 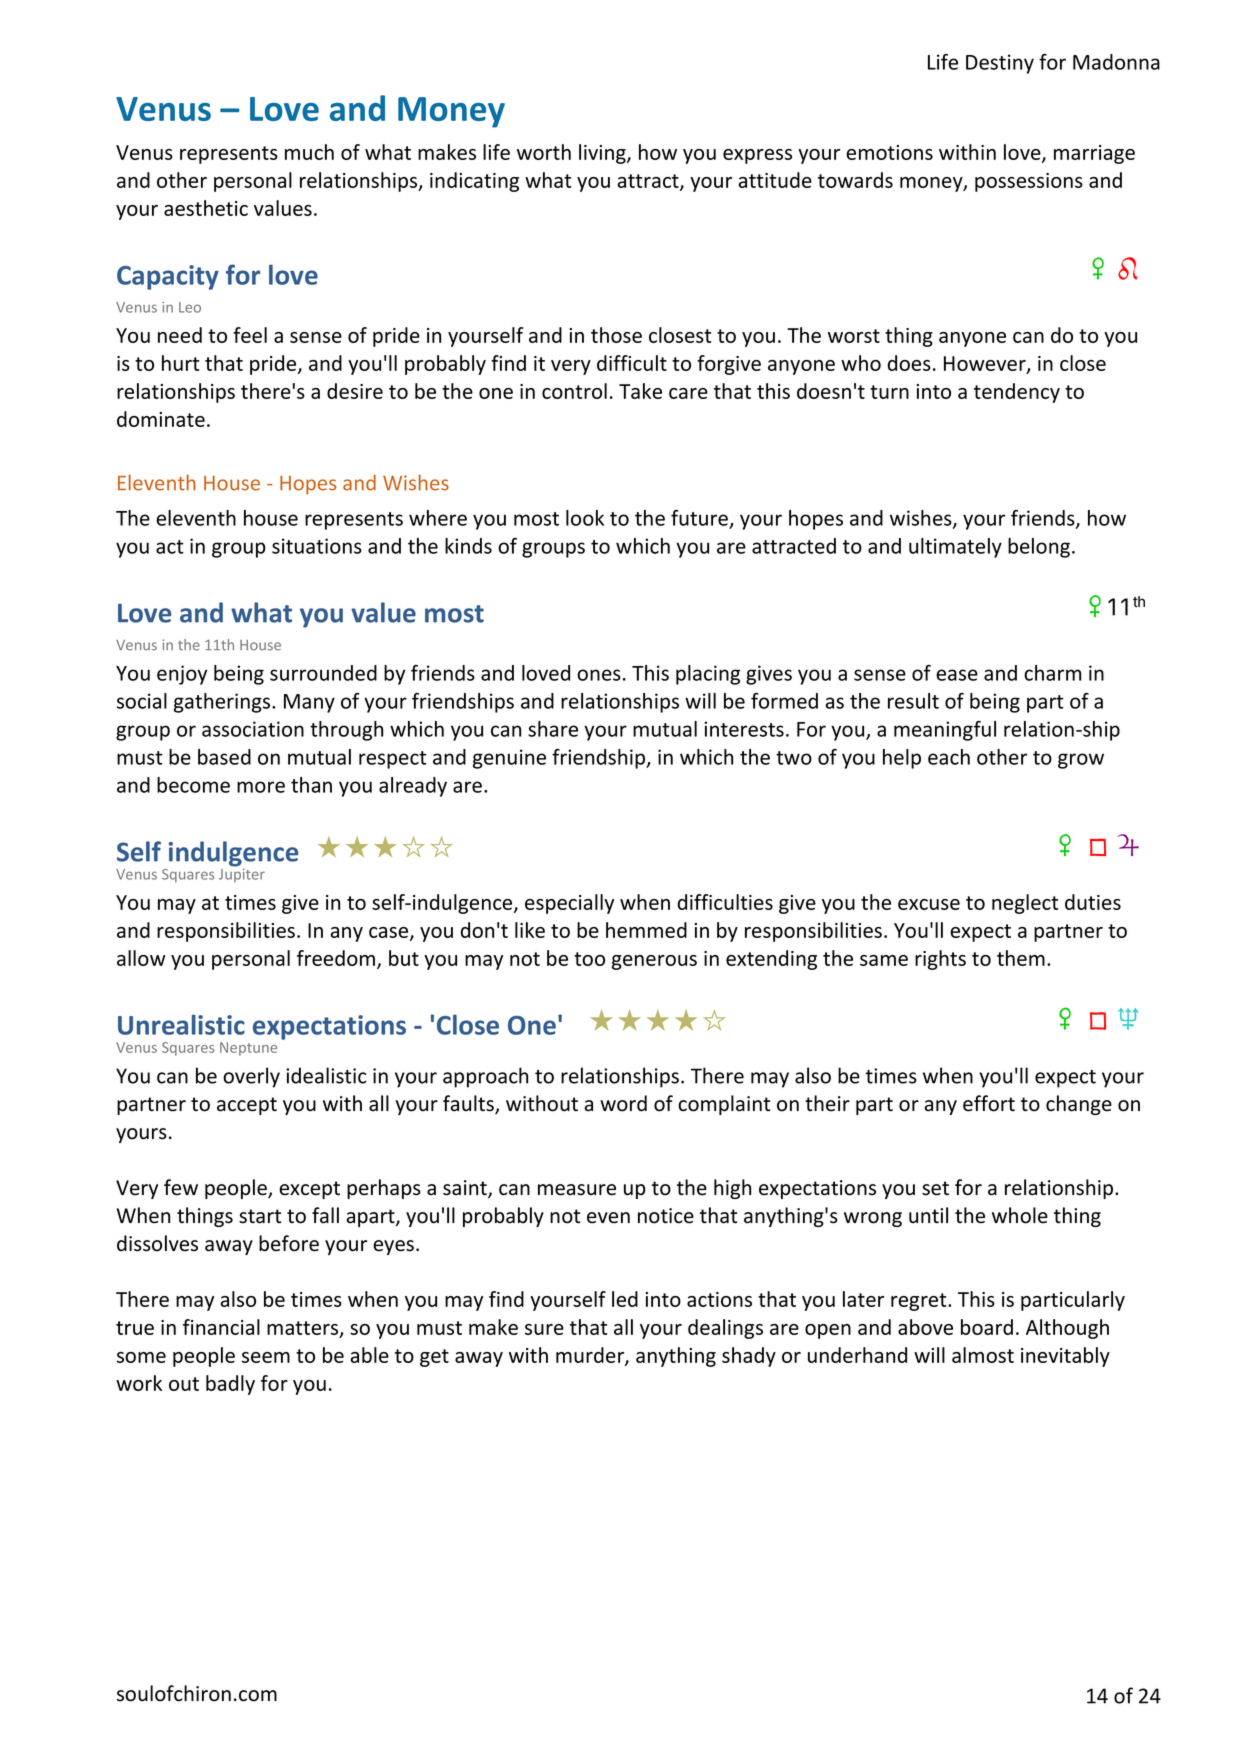 I want to click on word, so click(x=623, y=1103).
